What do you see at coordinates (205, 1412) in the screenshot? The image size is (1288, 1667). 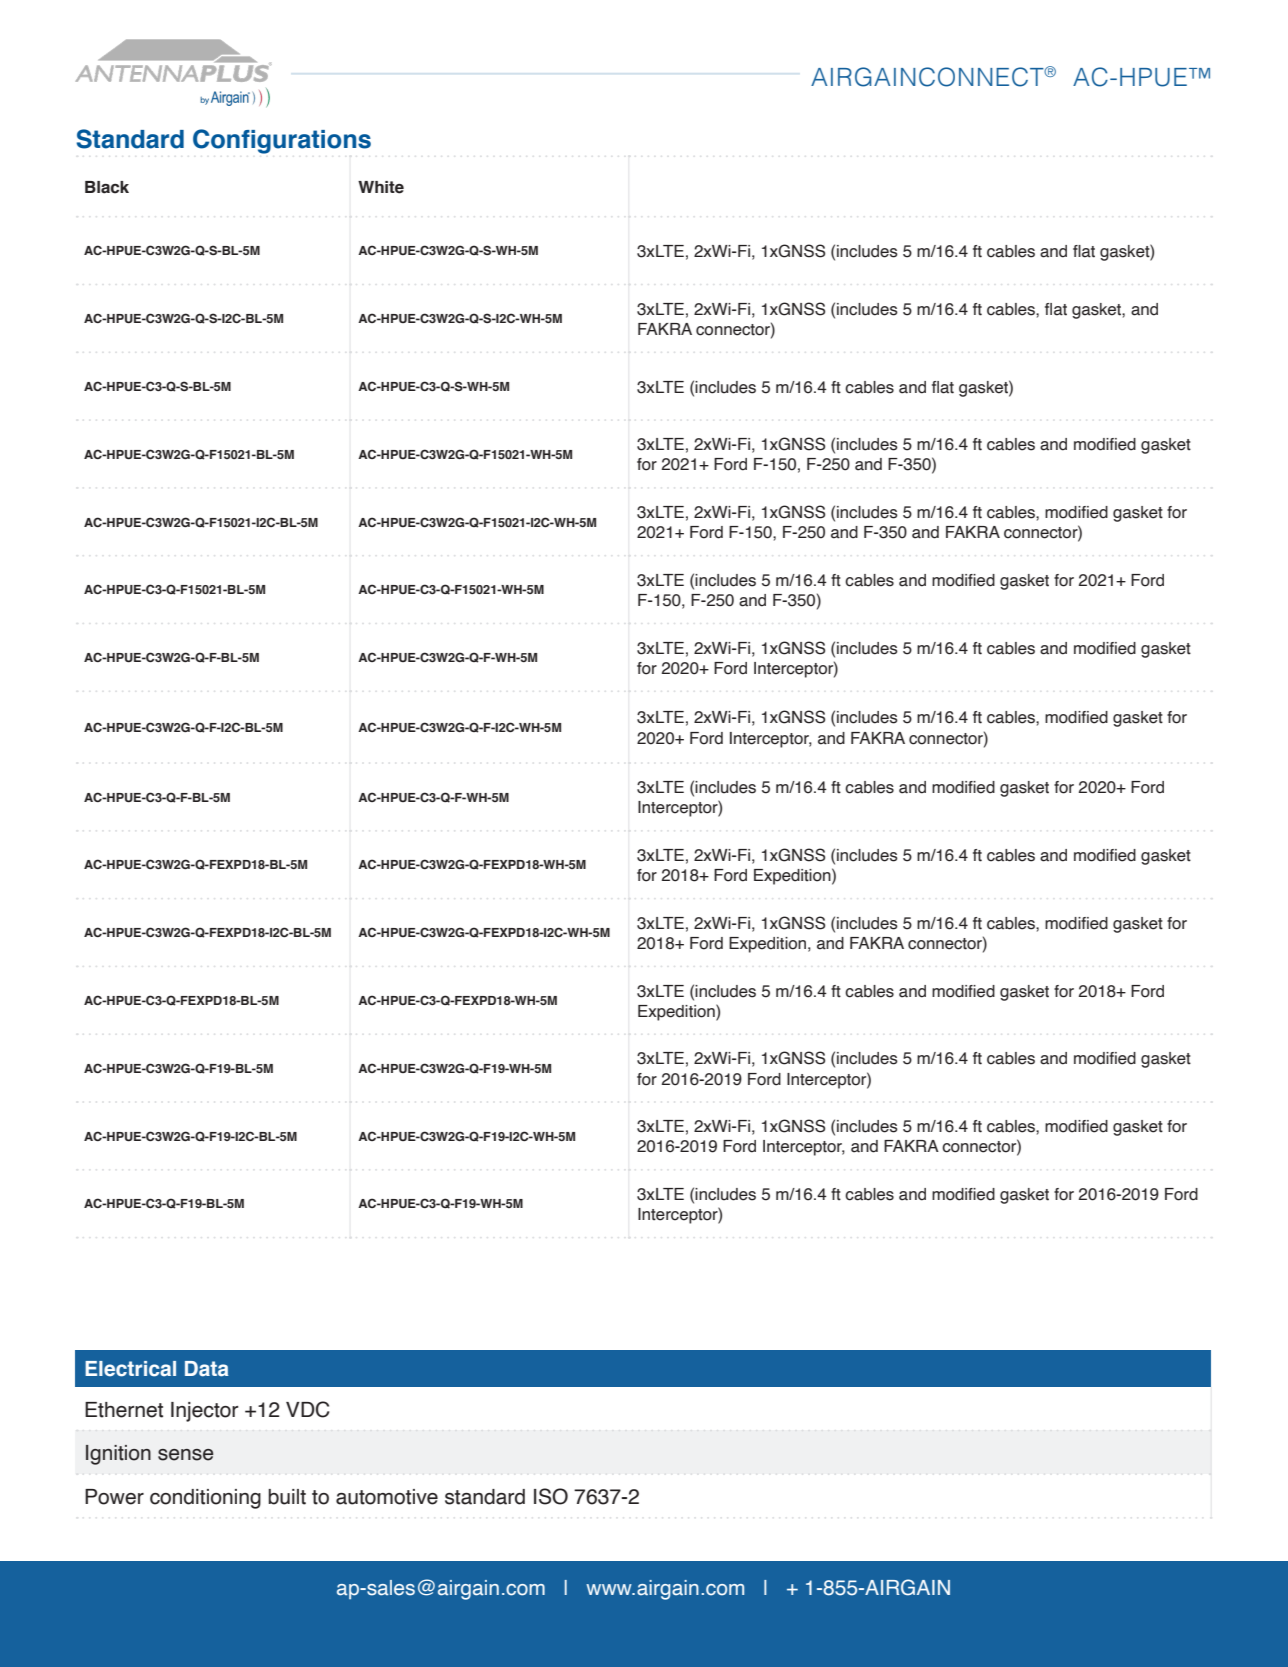 I see `Injector` at bounding box center [205, 1412].
